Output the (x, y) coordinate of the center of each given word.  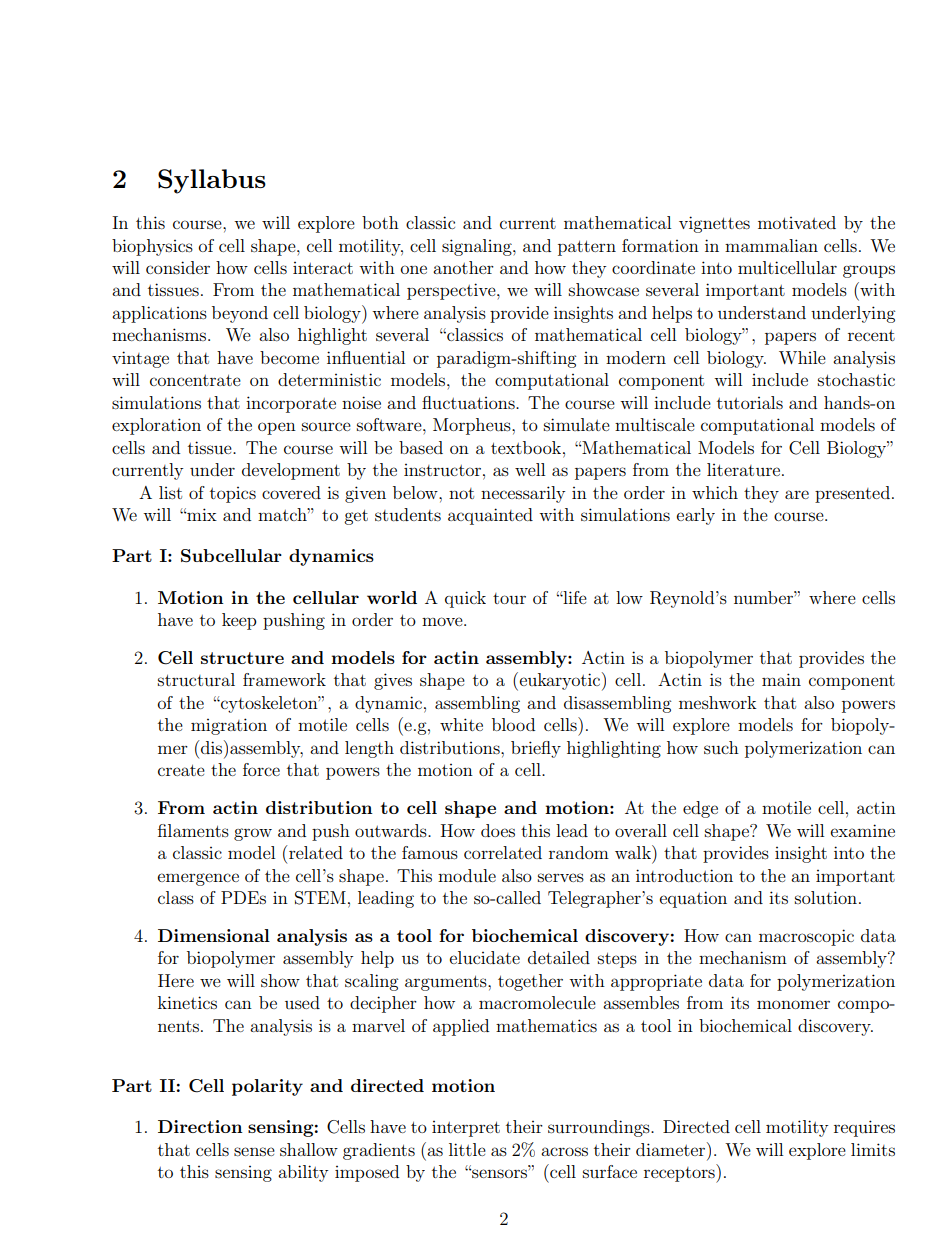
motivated (797, 222)
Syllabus (212, 181)
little (467, 1149)
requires (864, 1128)
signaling (478, 247)
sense (254, 1151)
